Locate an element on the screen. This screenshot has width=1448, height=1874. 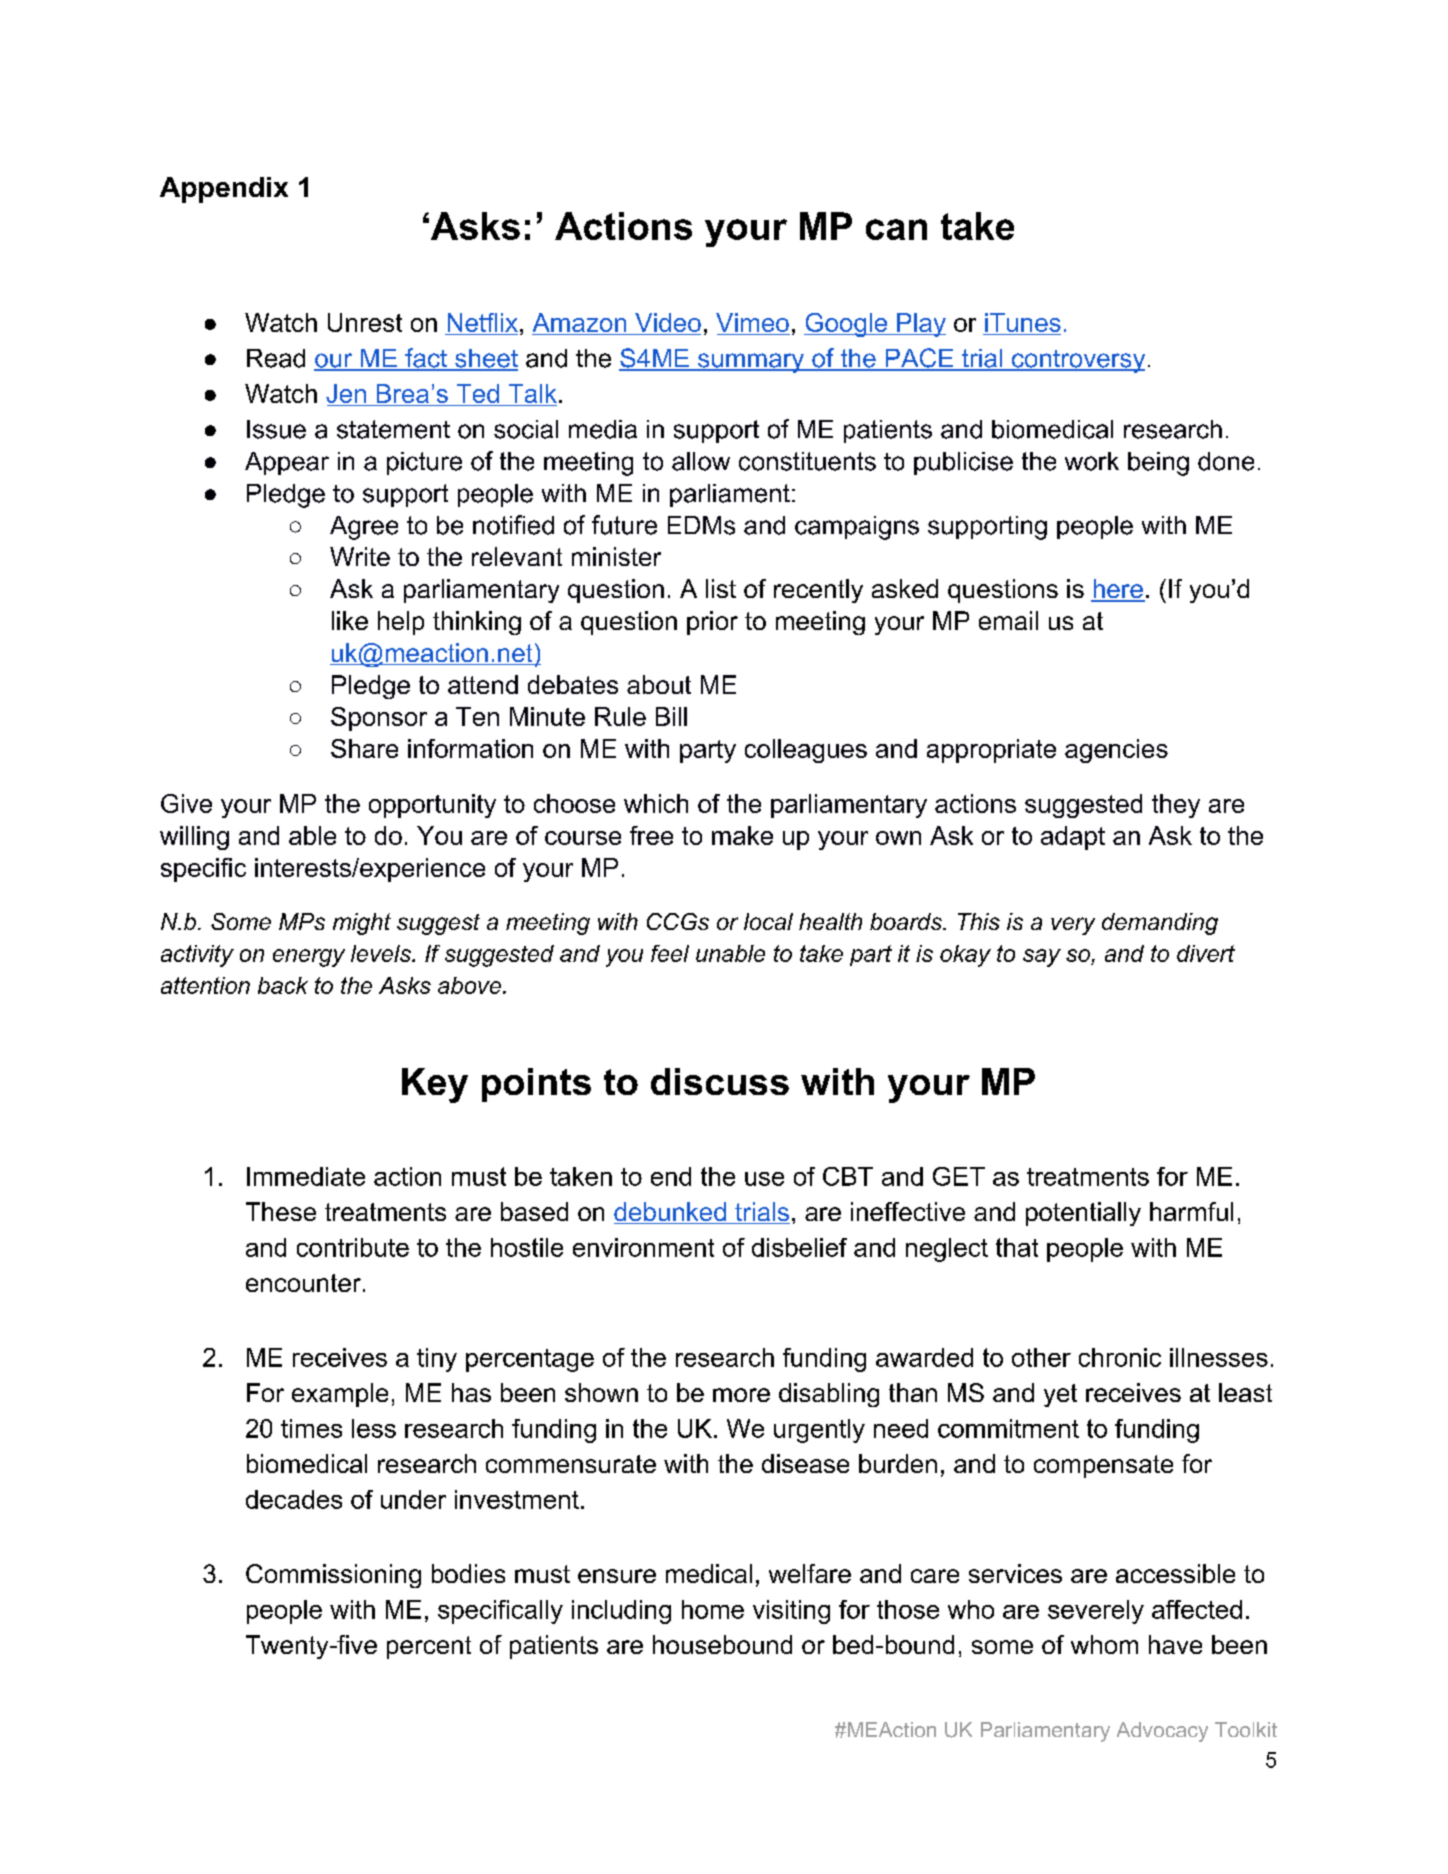
Share is located at coordinates (364, 748).
